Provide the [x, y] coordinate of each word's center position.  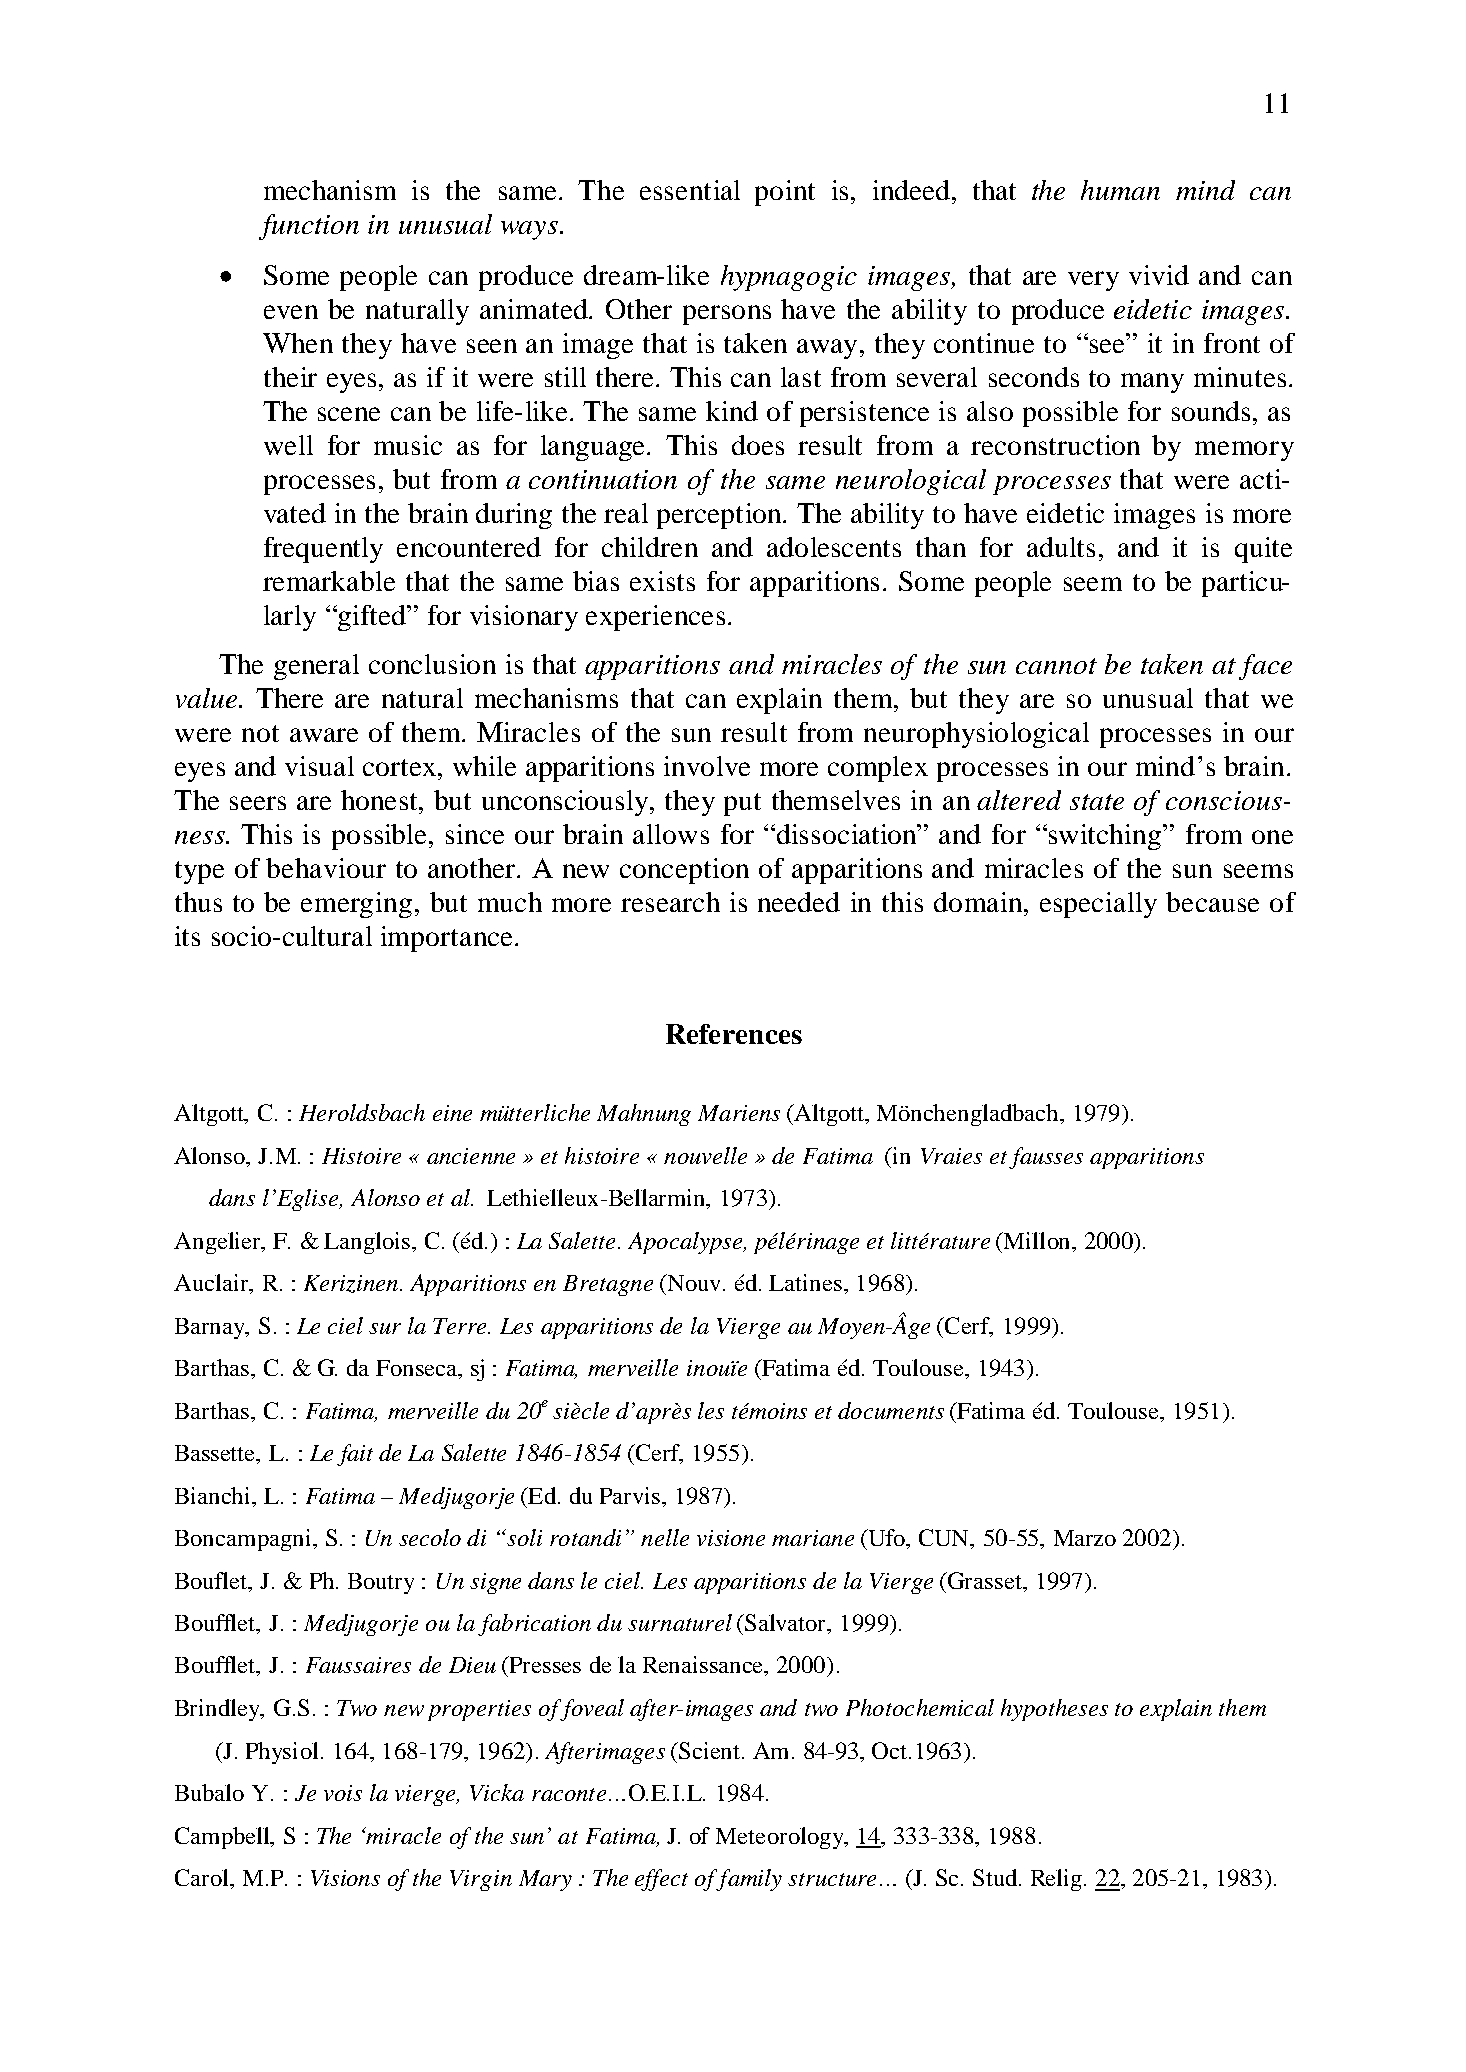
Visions [345, 1878]
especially [1098, 905]
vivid [1159, 275]
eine [452, 1113]
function [309, 227]
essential [690, 190]
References [734, 1034]
